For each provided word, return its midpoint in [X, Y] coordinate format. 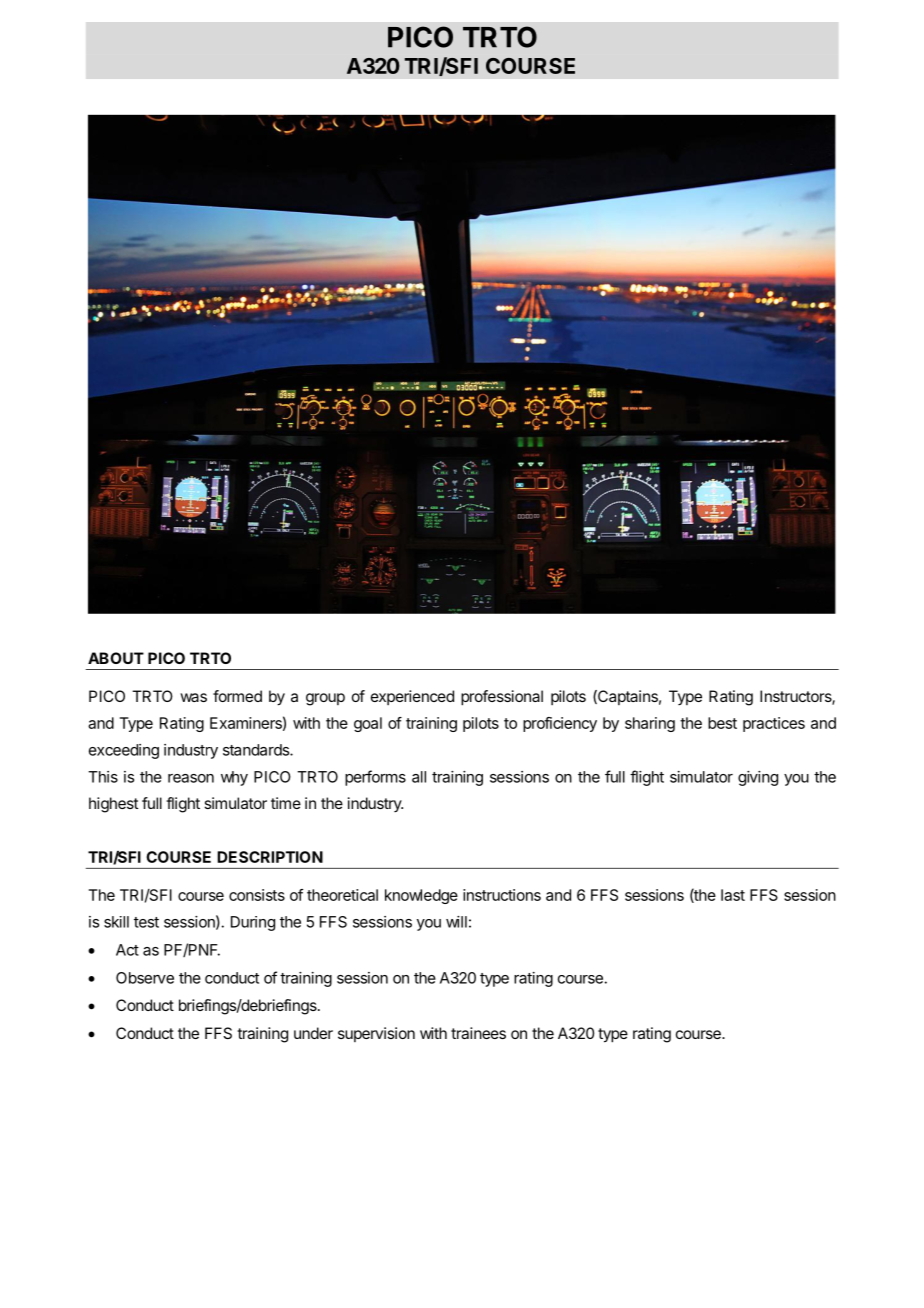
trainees [478, 1033]
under [313, 1033]
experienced [412, 697]
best [722, 723]
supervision [376, 1034]
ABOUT [116, 658]
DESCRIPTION [270, 857]
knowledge [421, 896]
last [733, 895]
